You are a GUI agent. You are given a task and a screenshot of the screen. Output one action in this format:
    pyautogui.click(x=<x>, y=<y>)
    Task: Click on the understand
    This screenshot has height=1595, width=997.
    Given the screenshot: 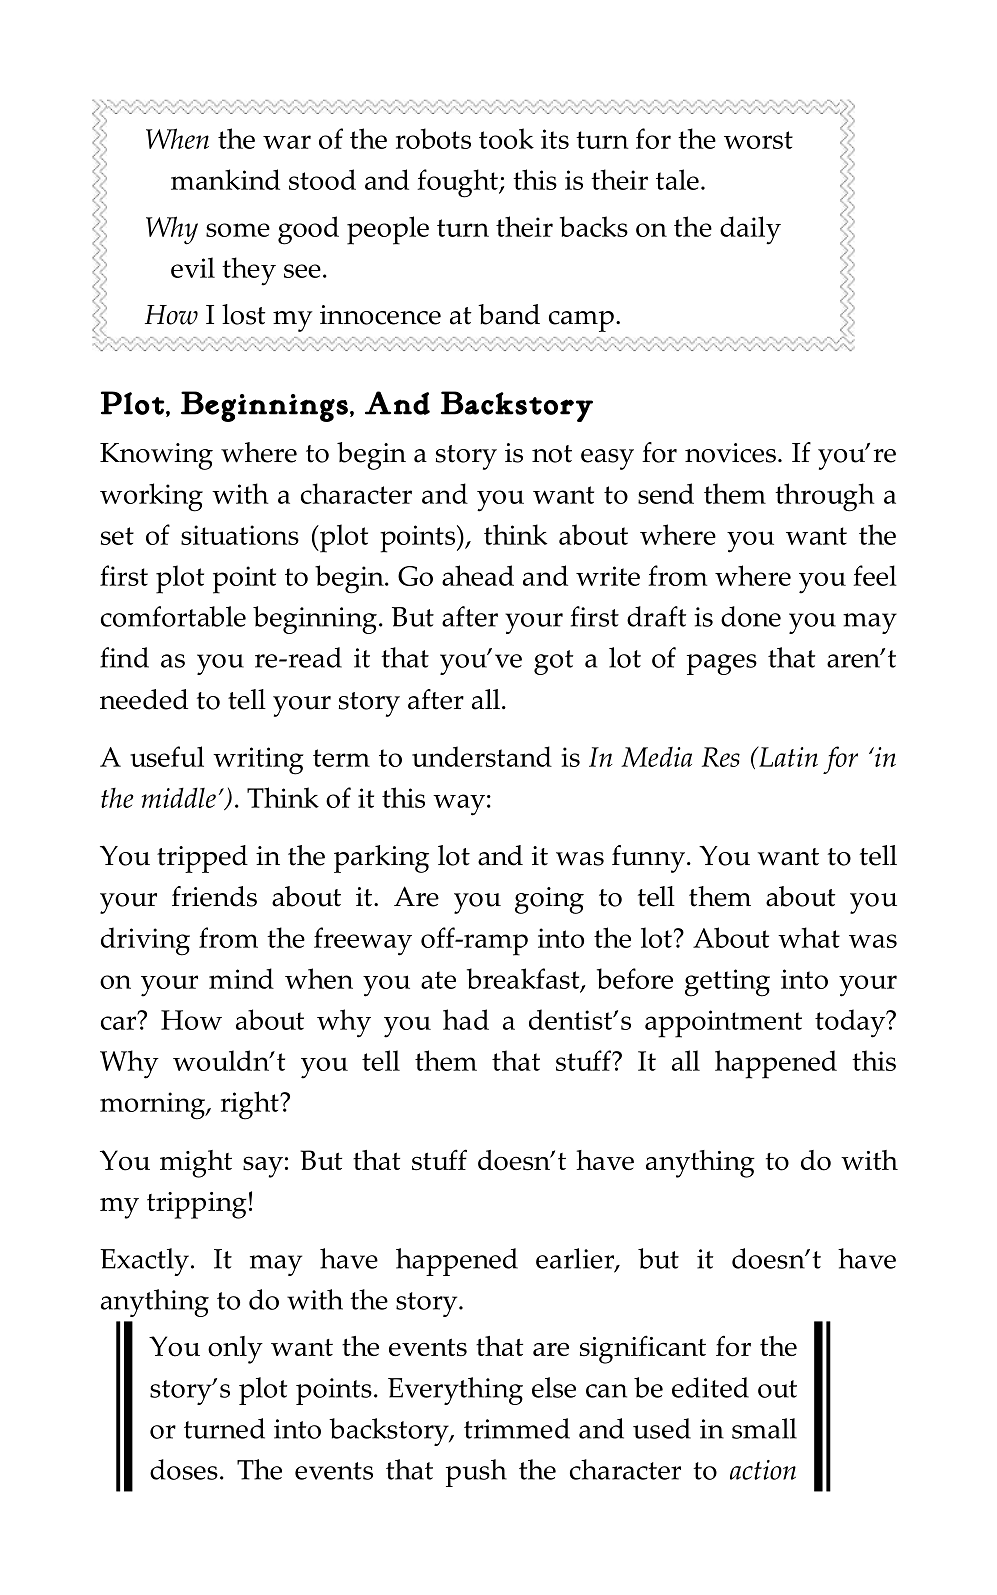 What is the action you would take?
    pyautogui.click(x=482, y=756)
